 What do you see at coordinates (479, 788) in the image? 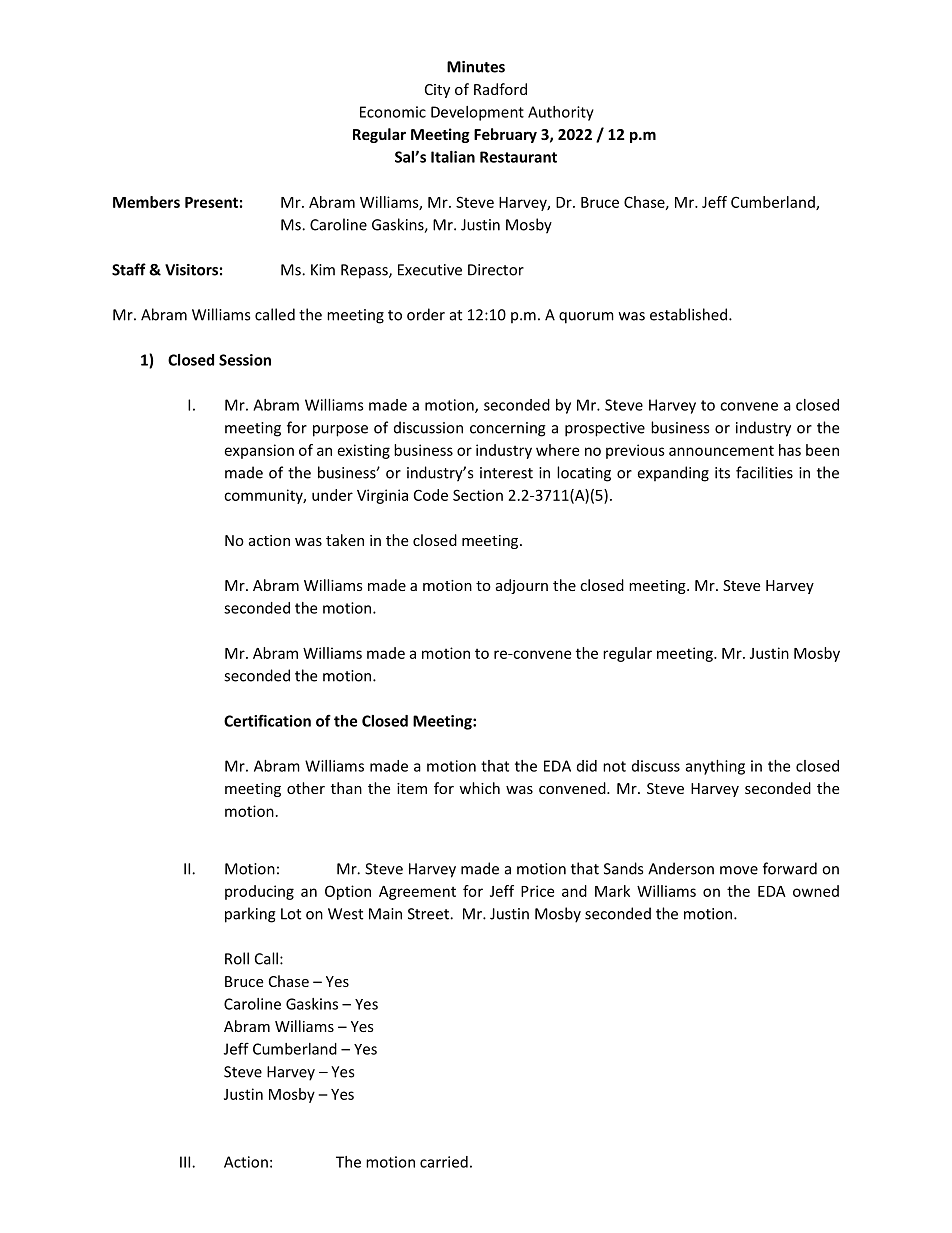
I see `which` at bounding box center [479, 788].
